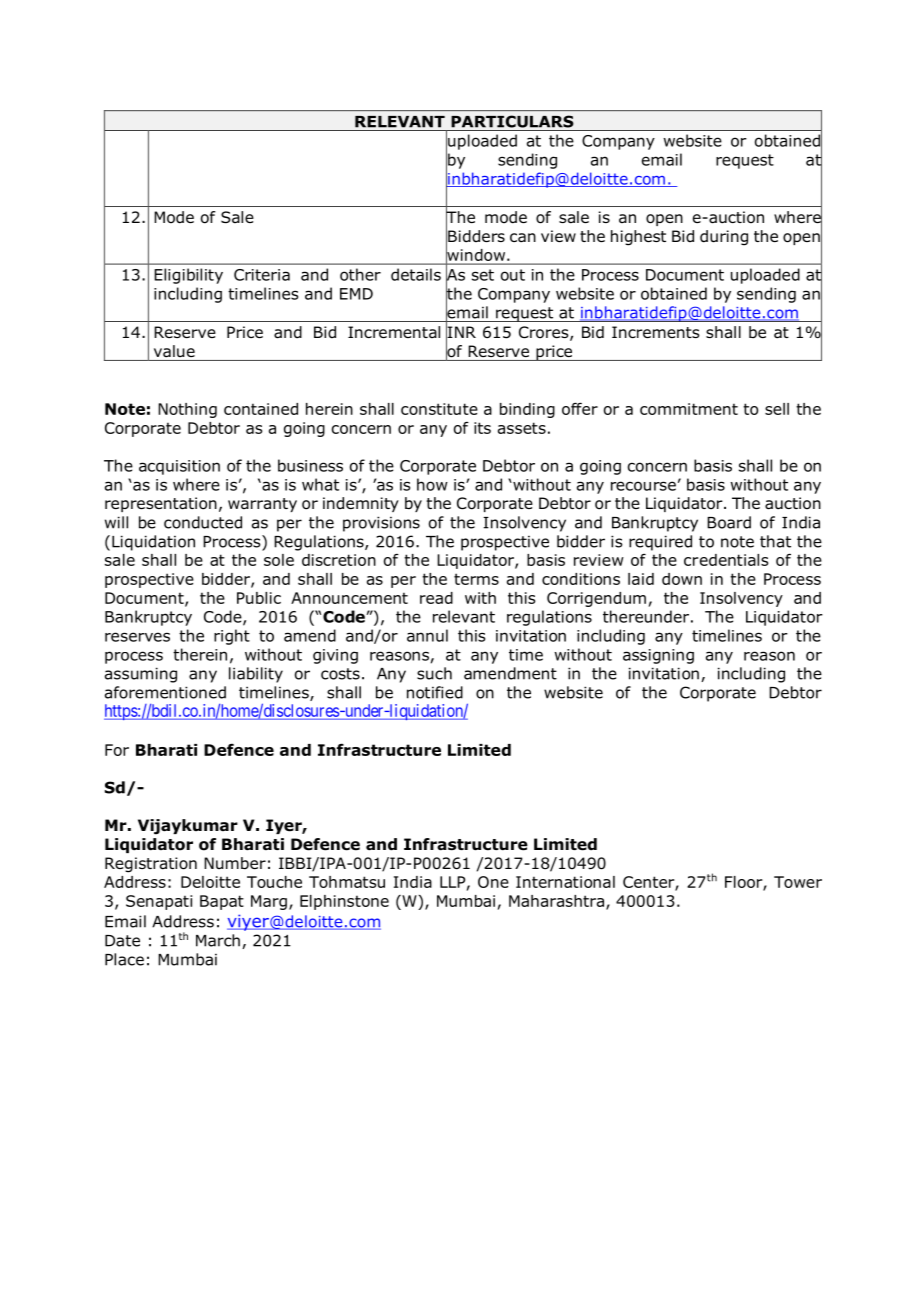 This document has width=924, height=1308. What do you see at coordinates (729, 522) in the document?
I see `Board` at bounding box center [729, 522].
